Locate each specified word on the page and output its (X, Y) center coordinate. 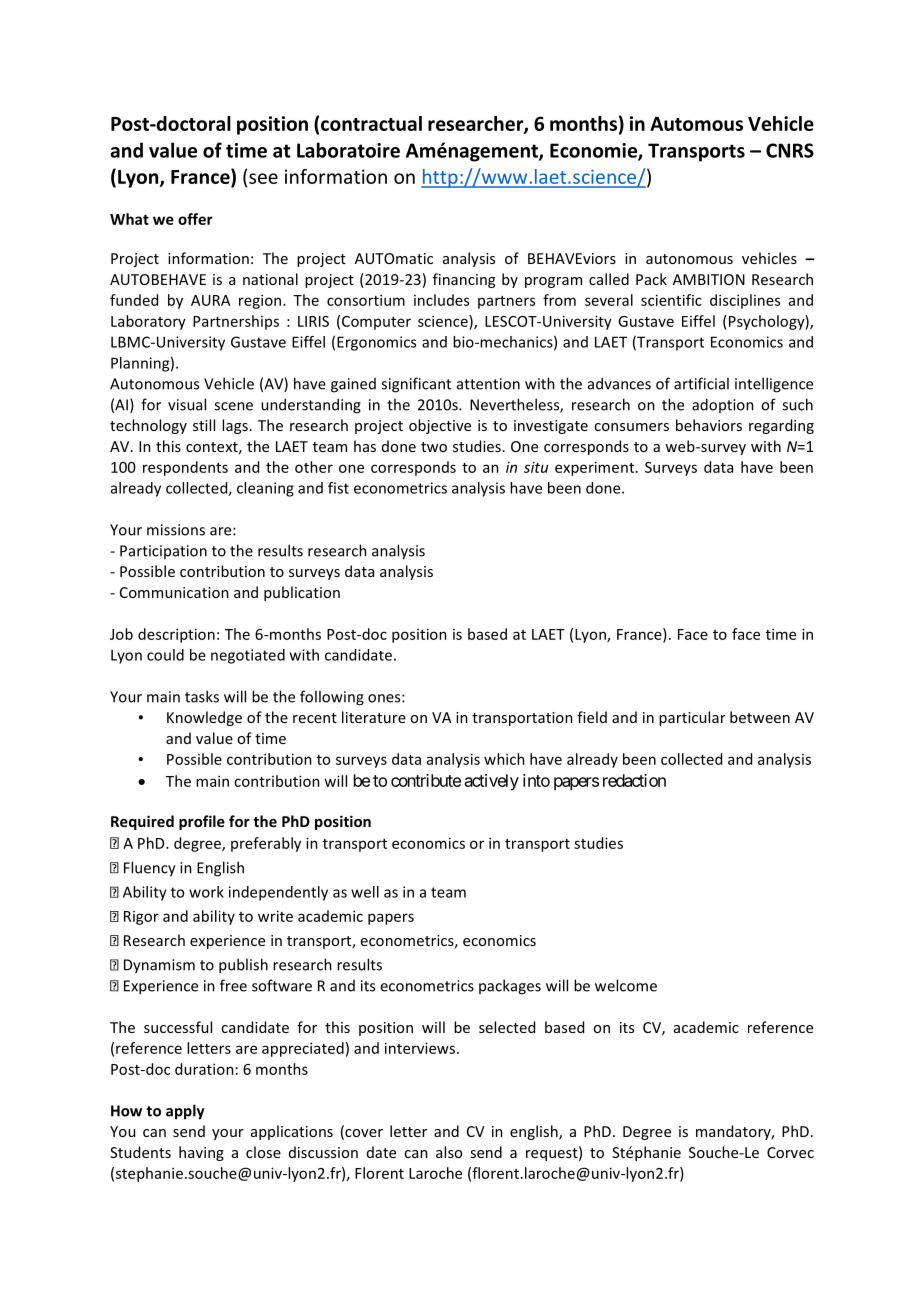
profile (202, 822)
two (434, 447)
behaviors (709, 425)
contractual (371, 123)
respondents (185, 468)
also (449, 1152)
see (263, 178)
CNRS (790, 150)
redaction (634, 780)
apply (185, 1112)
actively (492, 782)
